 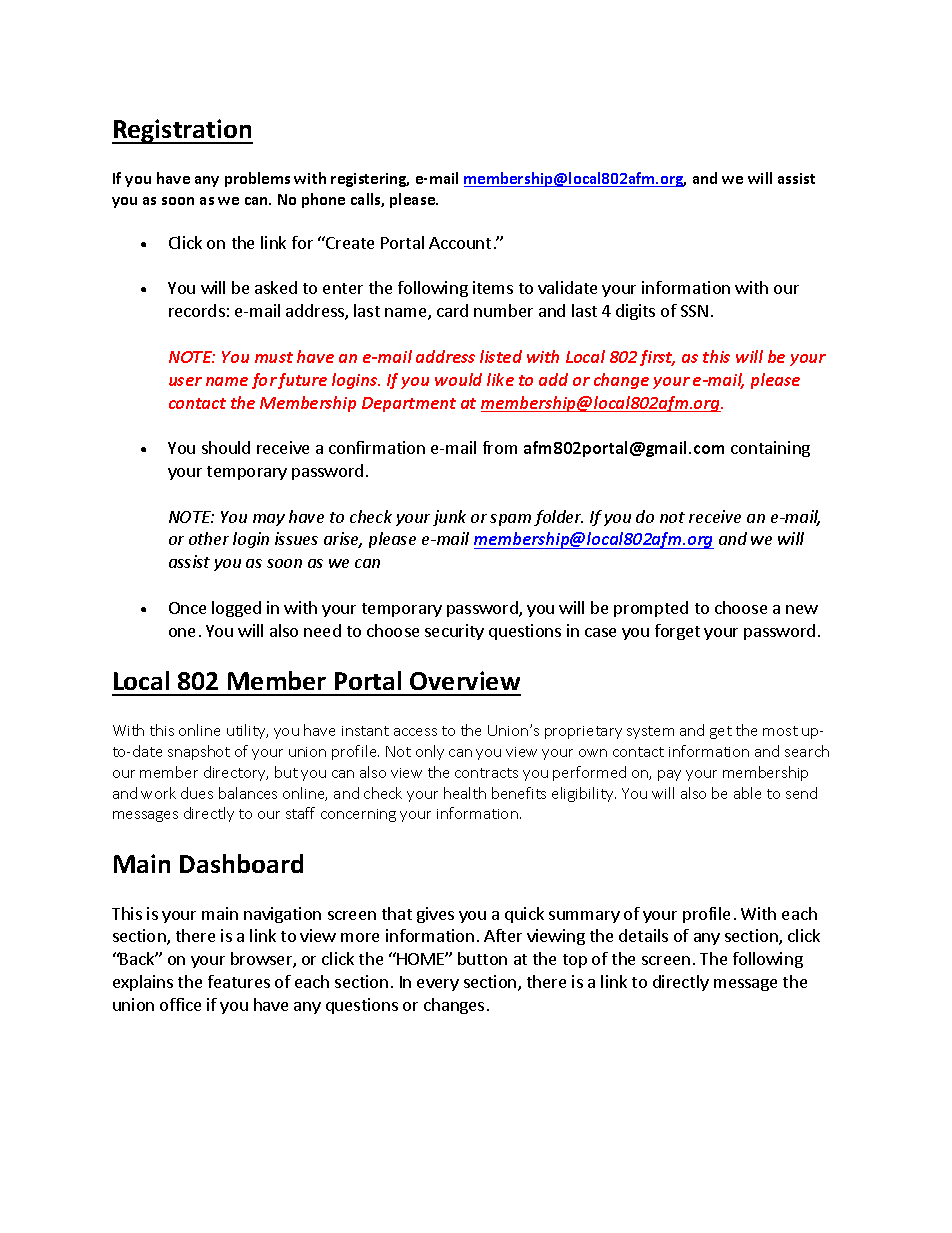 I want to click on junk, so click(x=449, y=518).
